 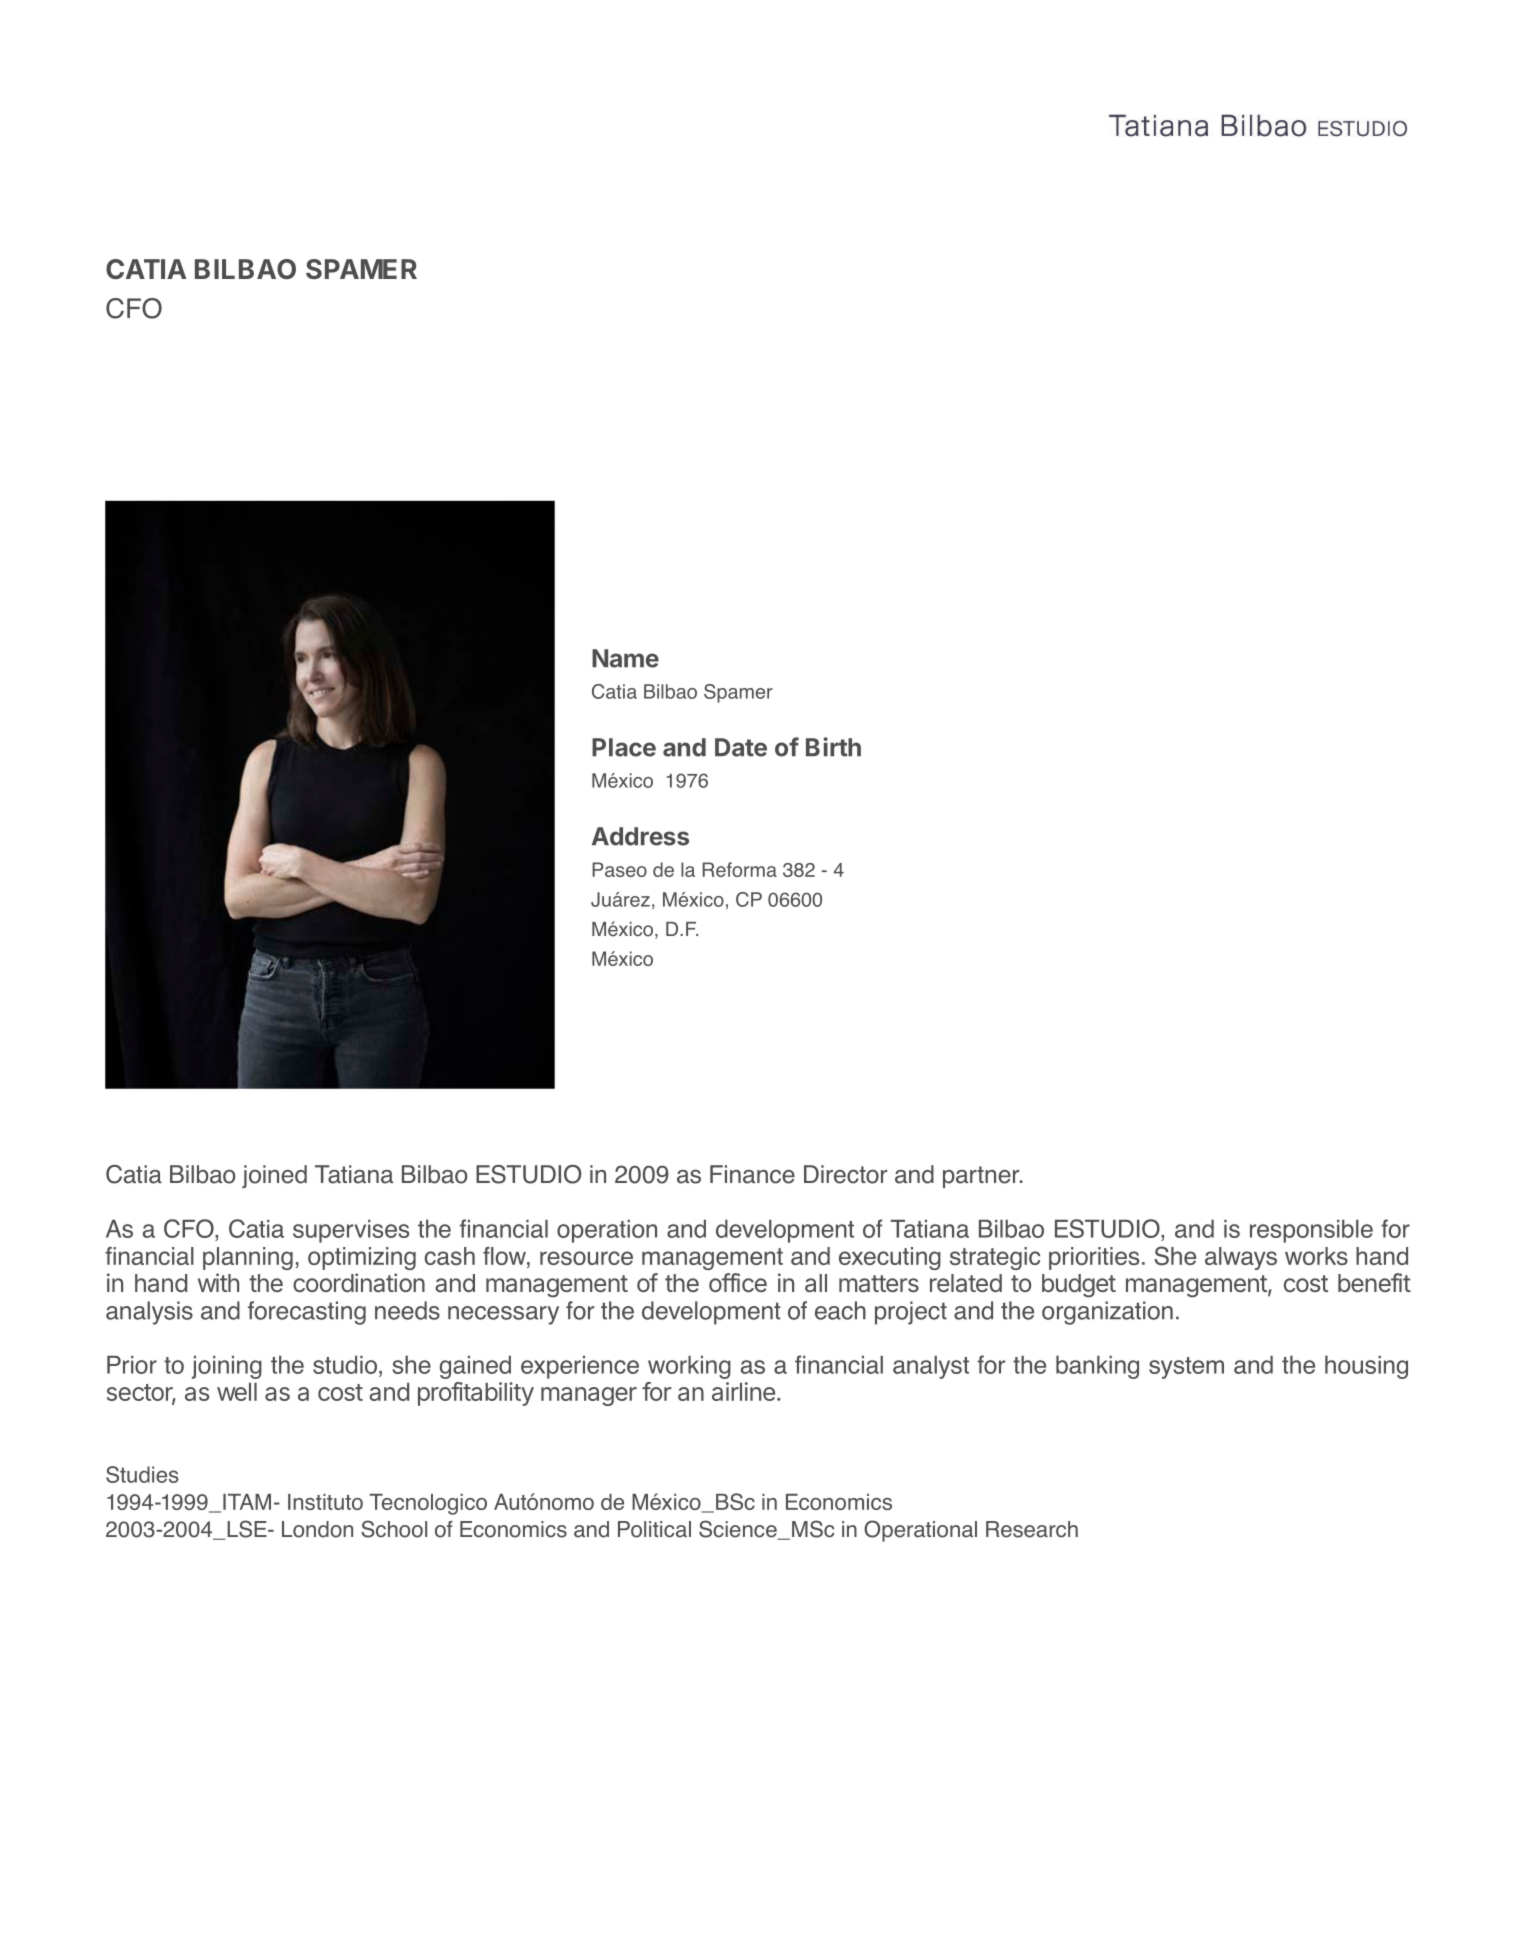 I want to click on Name, so click(x=625, y=658).
